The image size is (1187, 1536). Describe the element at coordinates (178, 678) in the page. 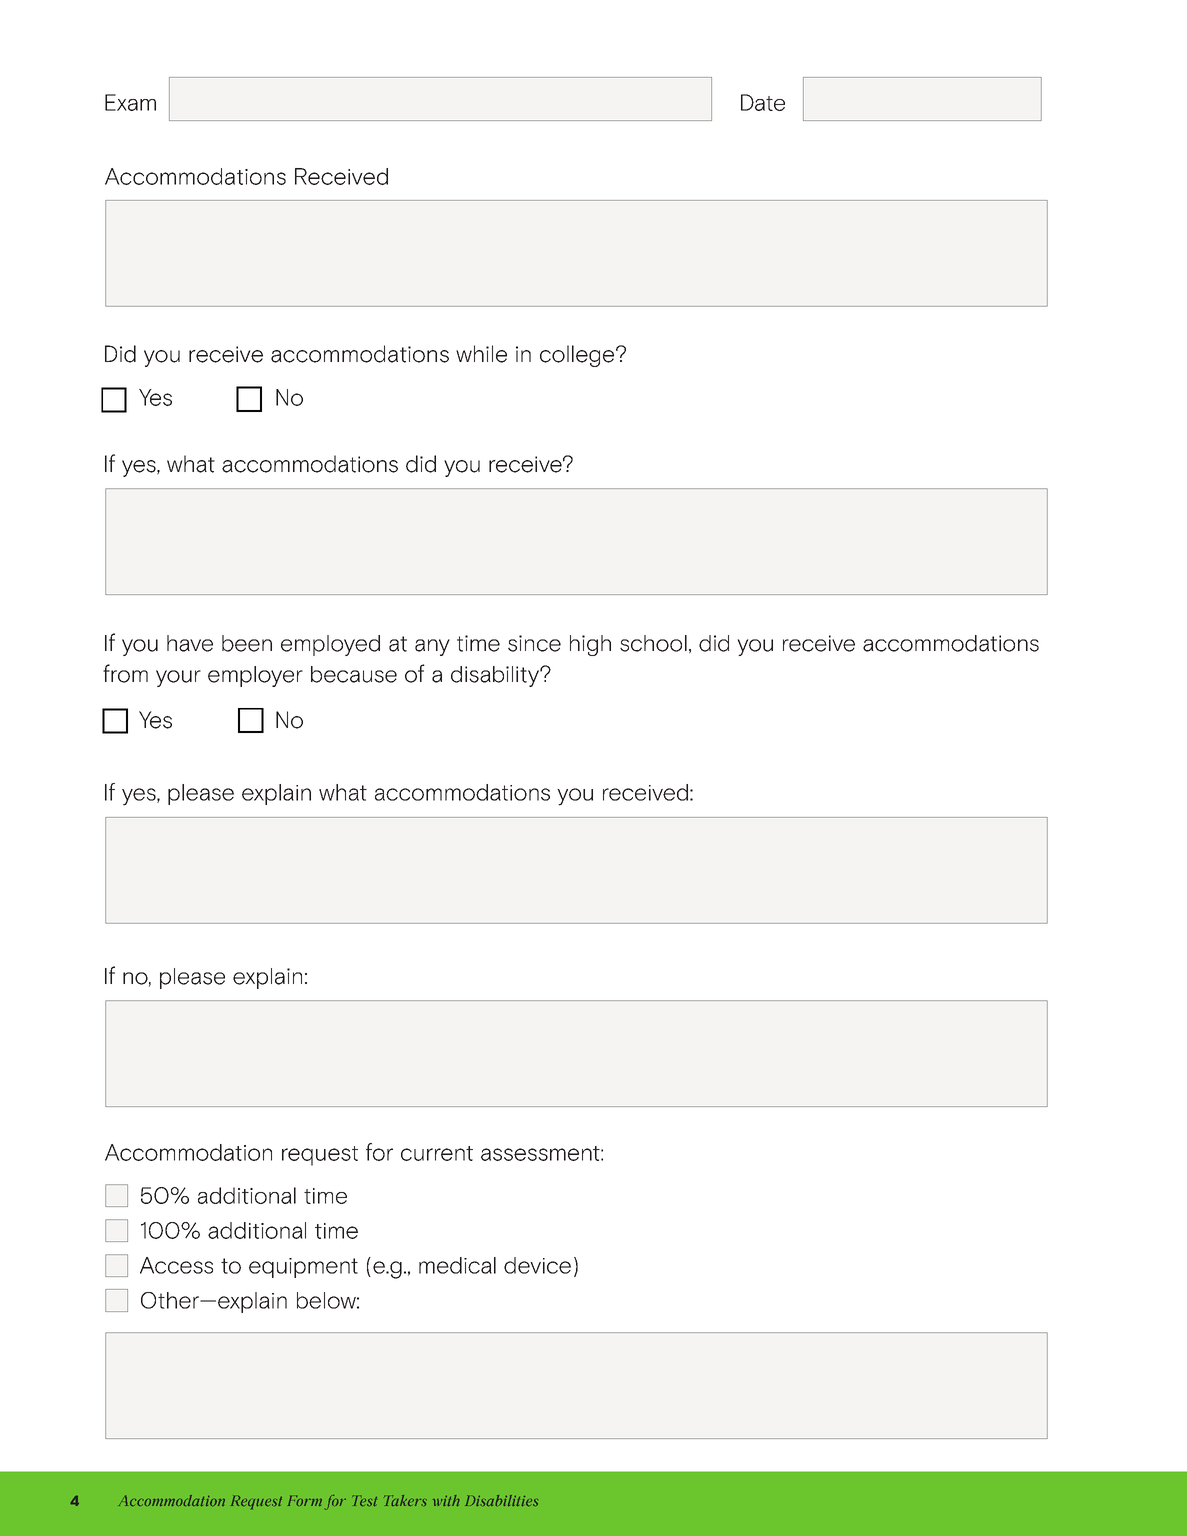

I see `your` at that location.
